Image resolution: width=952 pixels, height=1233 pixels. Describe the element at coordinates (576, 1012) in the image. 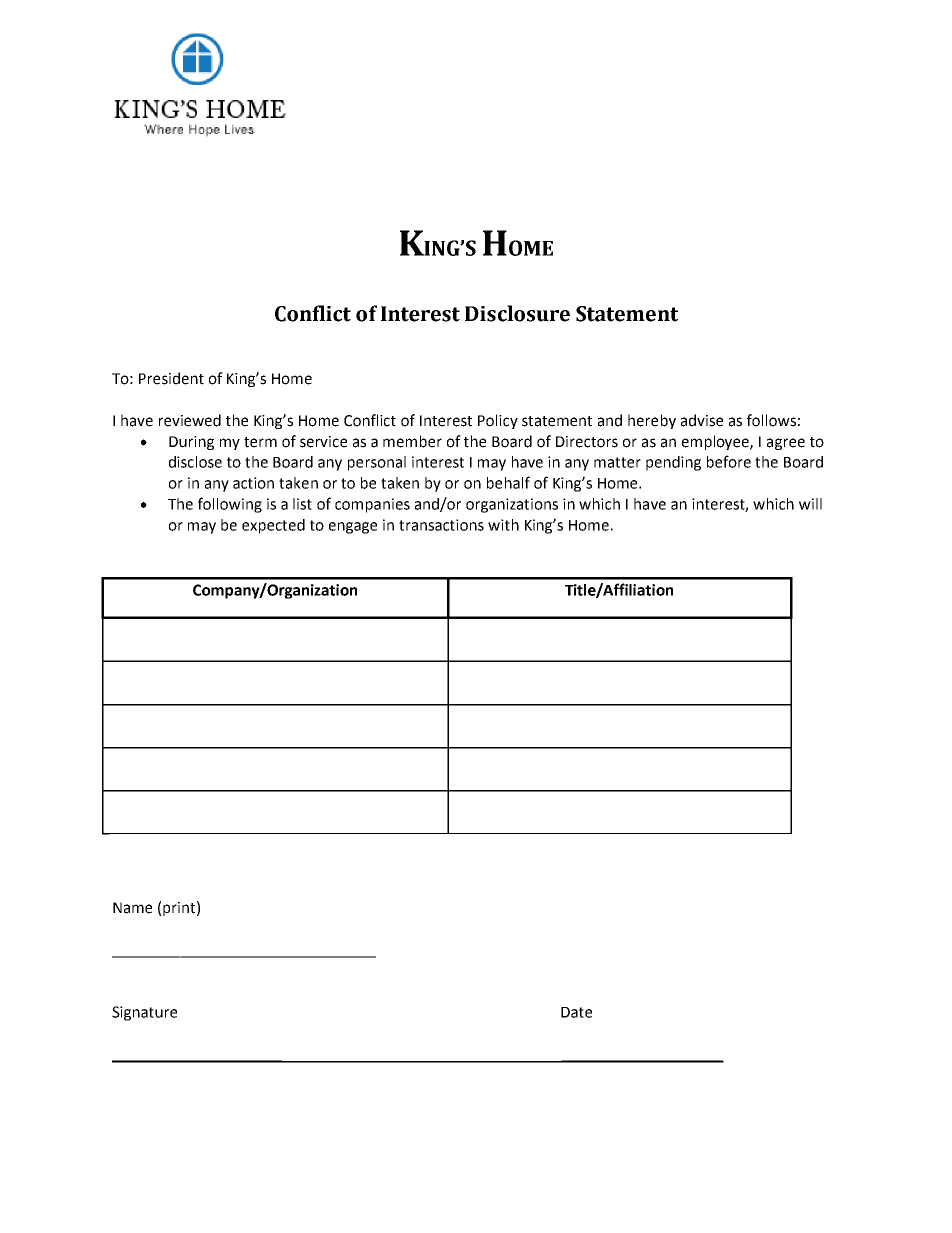

I see `Date` at that location.
